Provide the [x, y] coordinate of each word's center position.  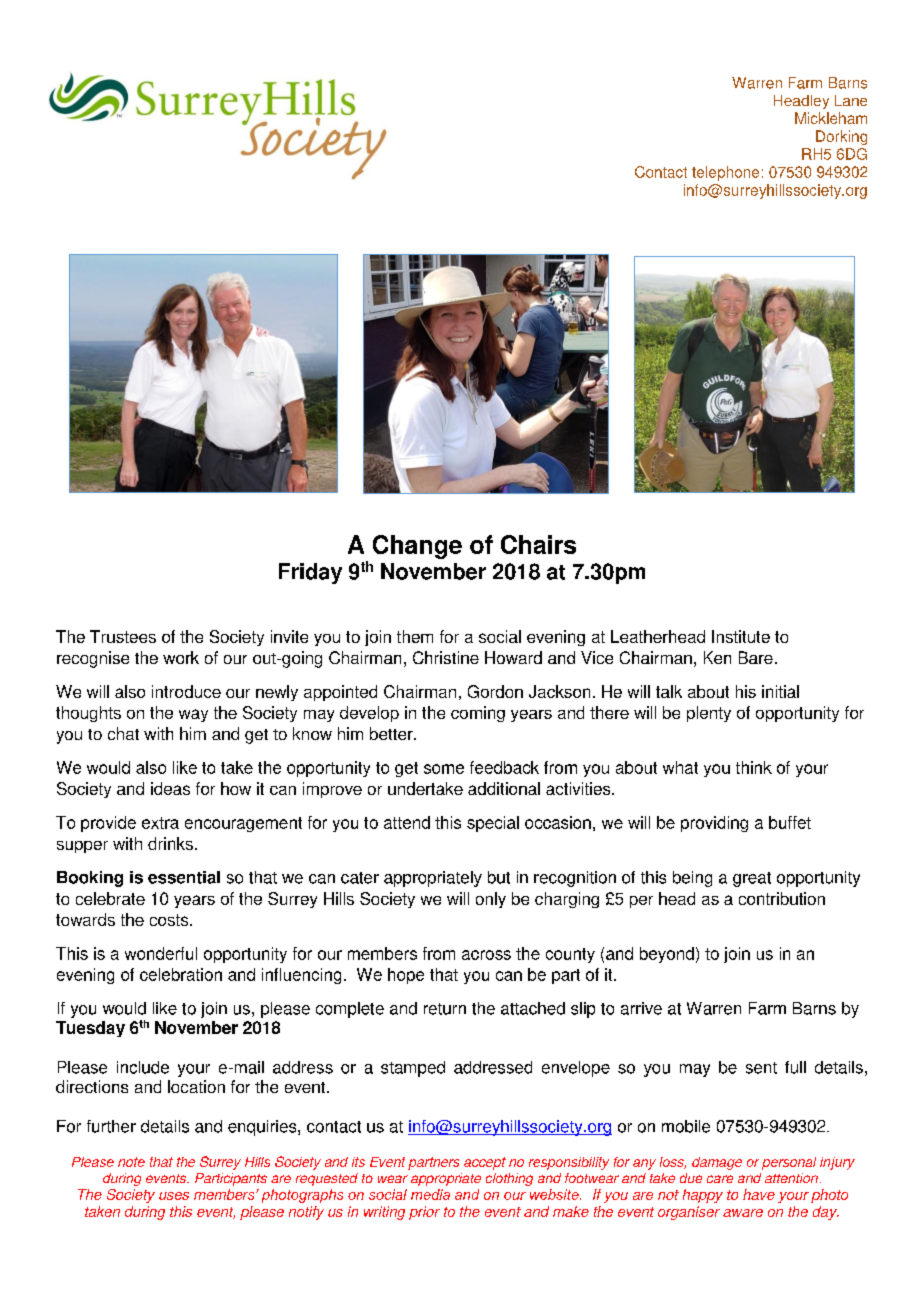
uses [174, 1196]
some [444, 769]
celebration [181, 974]
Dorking [841, 137]
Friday [310, 573]
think [754, 767]
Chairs [538, 544]
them [415, 636]
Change [417, 547]
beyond [667, 955]
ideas [170, 788]
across [486, 955]
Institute [741, 636]
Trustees [123, 636]
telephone [725, 173]
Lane [851, 100]
